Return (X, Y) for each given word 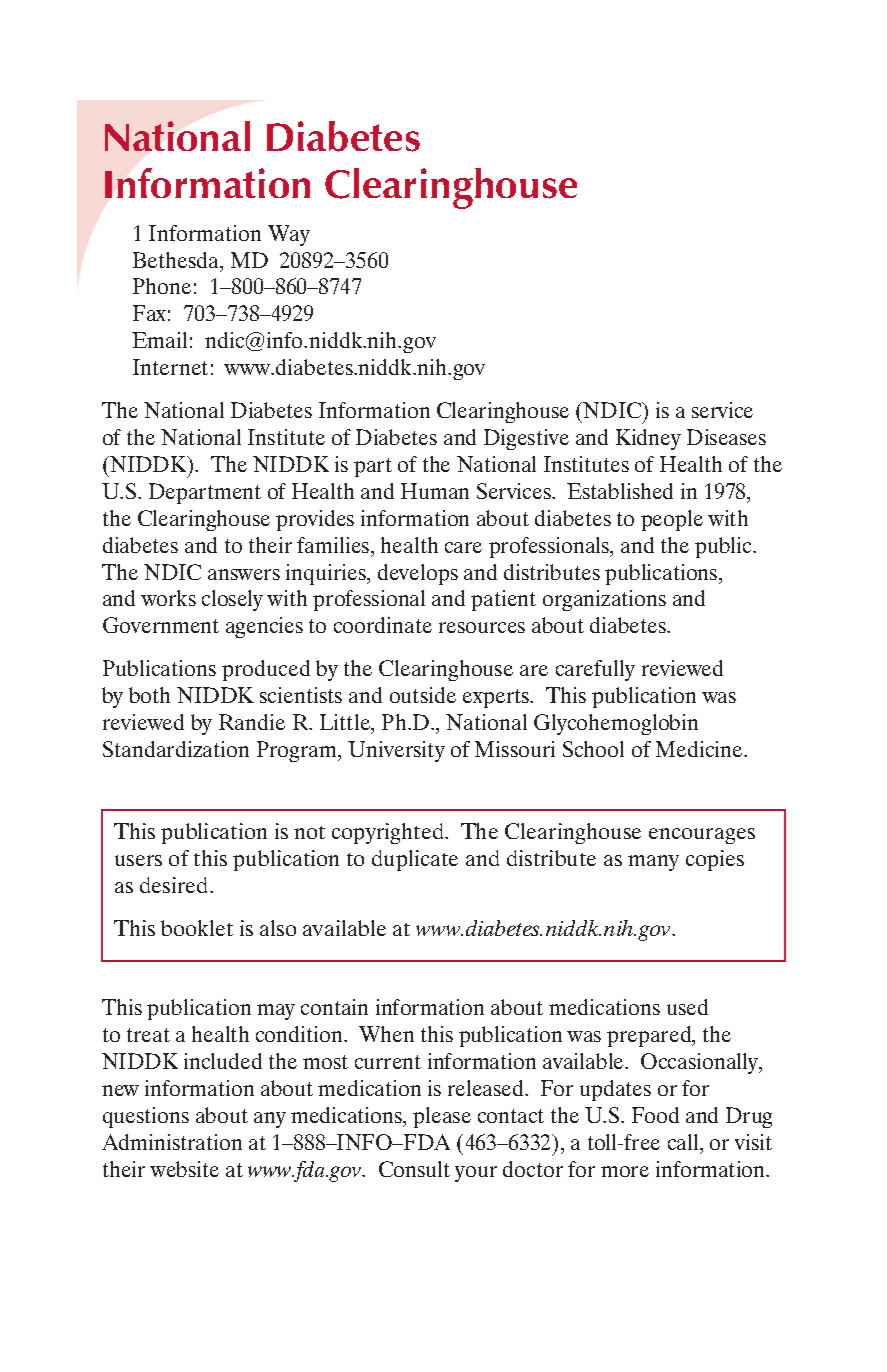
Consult (414, 1169)
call (684, 1142)
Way (289, 235)
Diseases (726, 437)
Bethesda (177, 261)
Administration (172, 1142)
